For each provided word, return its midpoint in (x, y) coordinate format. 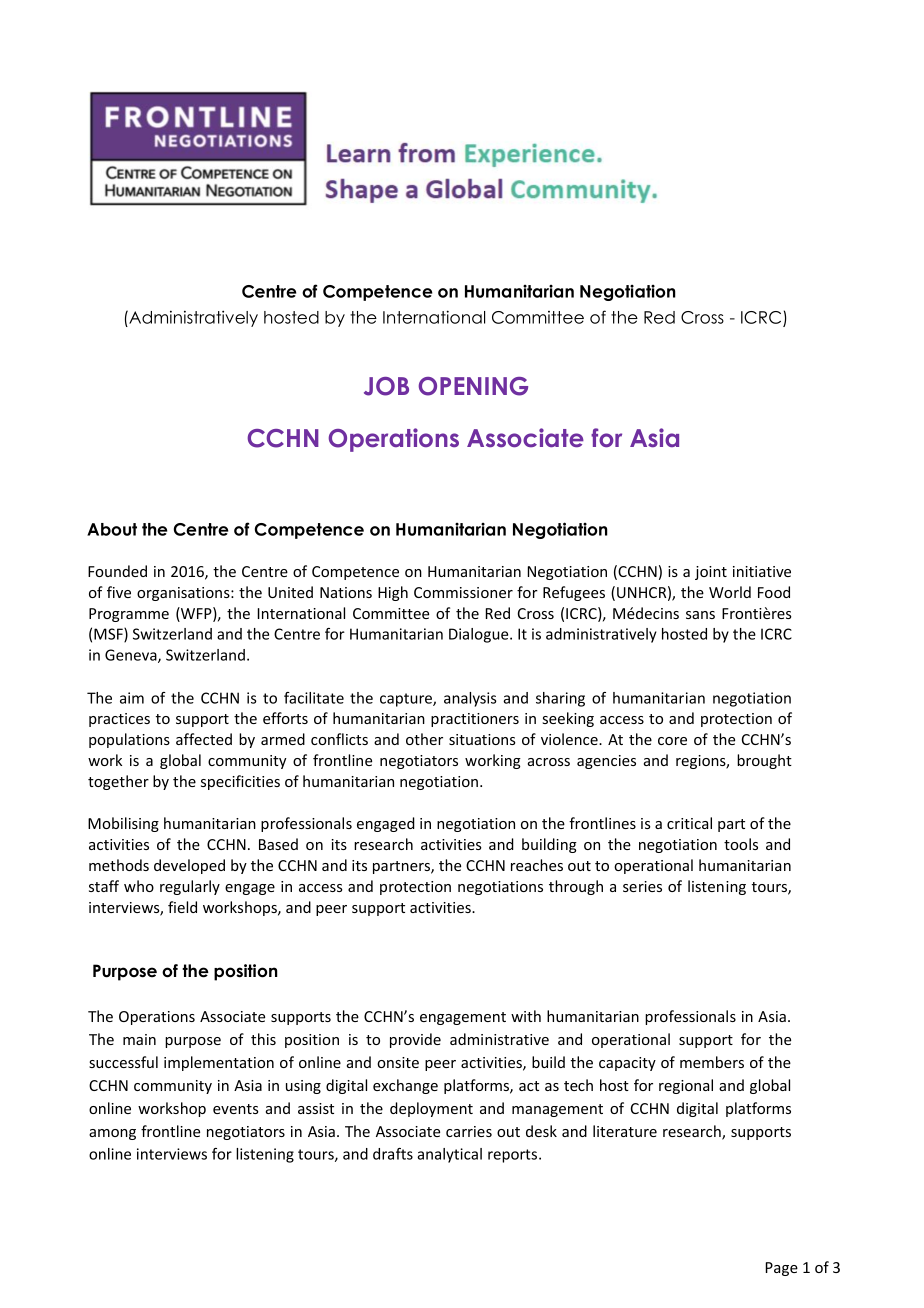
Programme (129, 615)
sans (700, 615)
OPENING (473, 386)
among (112, 1134)
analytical (449, 1155)
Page (782, 1269)
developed (189, 866)
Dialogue (480, 635)
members (712, 1062)
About (112, 529)
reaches (537, 865)
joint (711, 573)
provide (415, 1040)
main (139, 1039)
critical (689, 823)
